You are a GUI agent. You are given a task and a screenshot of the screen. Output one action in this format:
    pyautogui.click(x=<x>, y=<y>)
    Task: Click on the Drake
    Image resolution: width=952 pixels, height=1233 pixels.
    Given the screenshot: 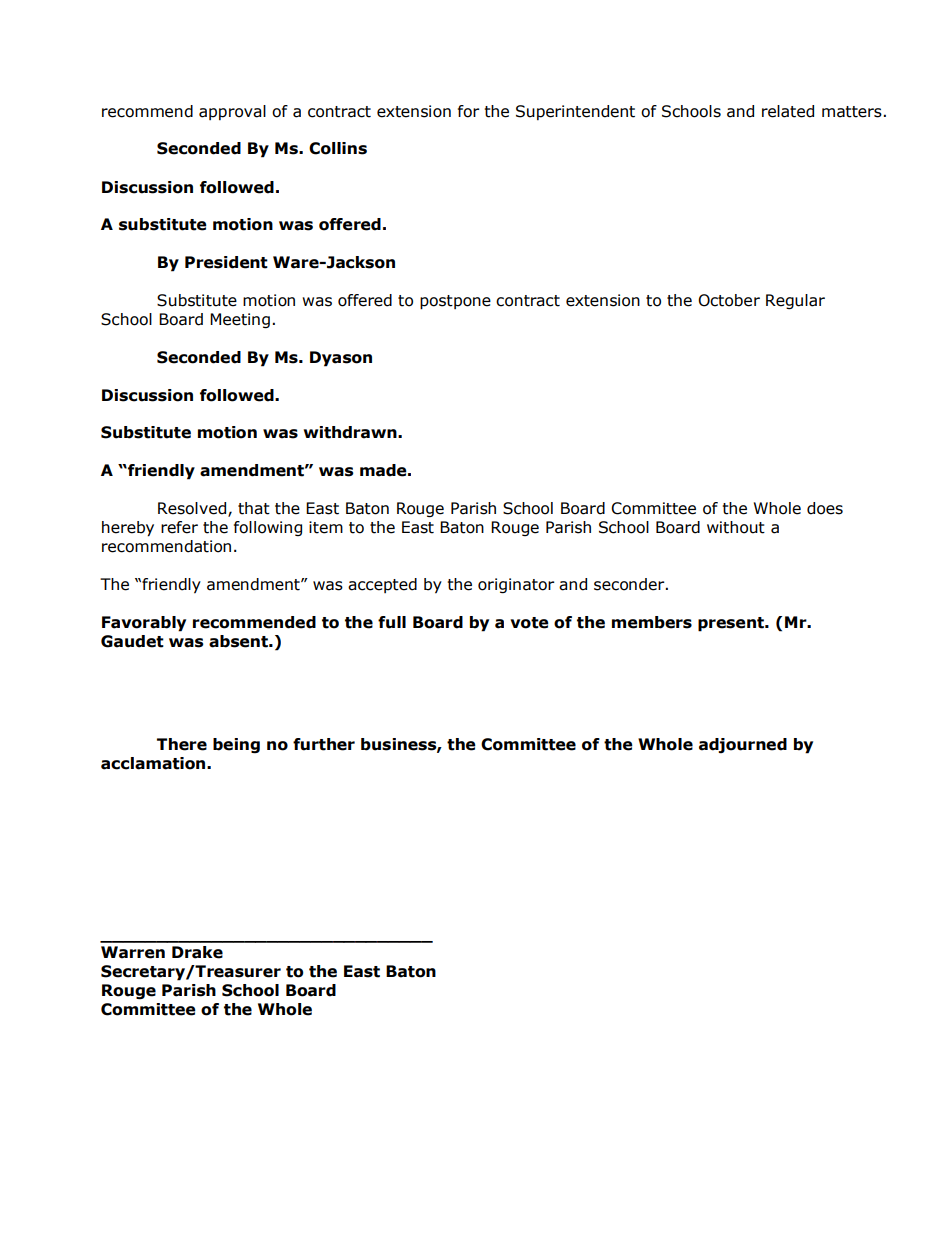 What is the action you would take?
    pyautogui.click(x=197, y=952)
